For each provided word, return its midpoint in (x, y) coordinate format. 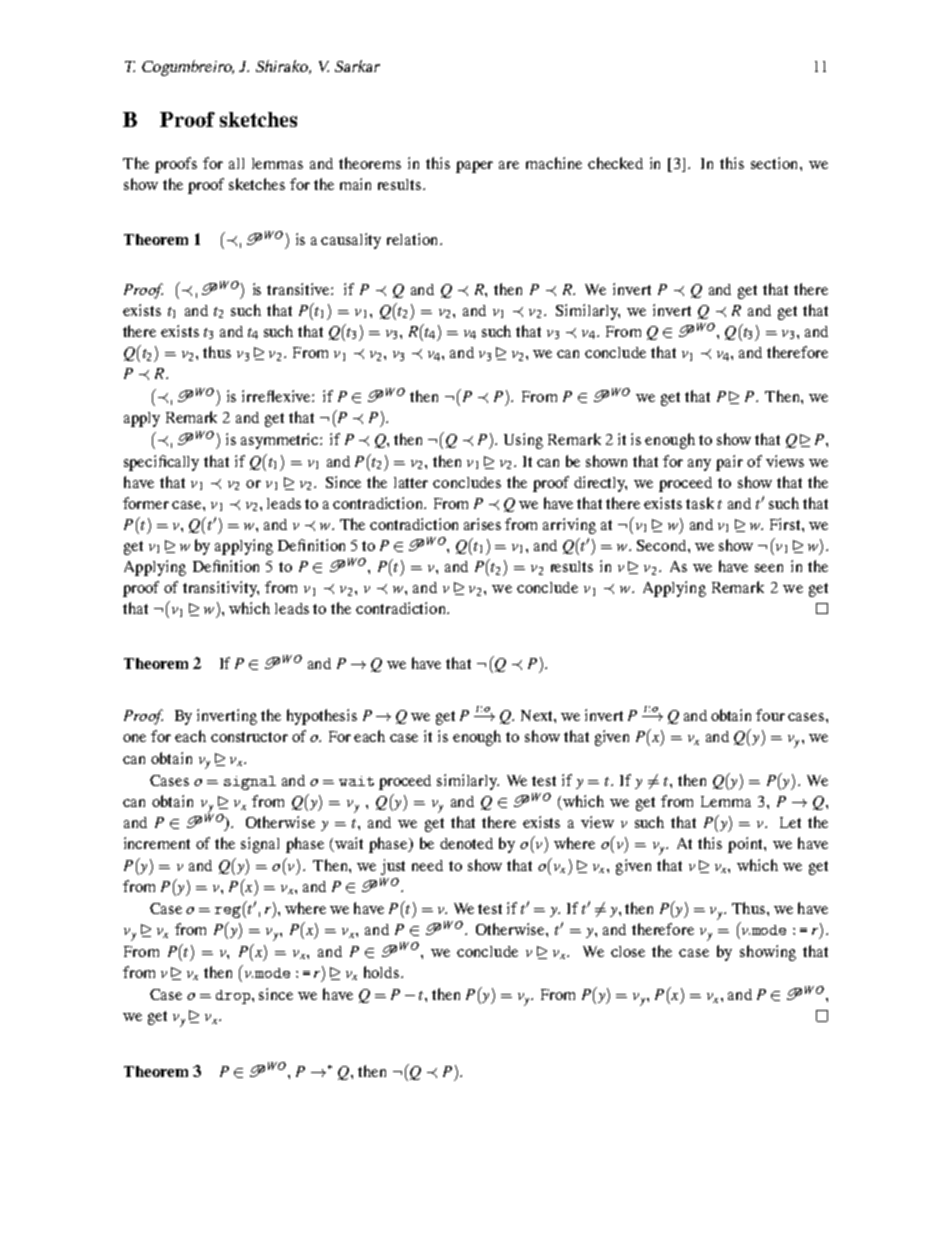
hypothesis (322, 717)
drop (234, 997)
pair (729, 463)
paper (474, 167)
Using (523, 441)
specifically (161, 463)
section (776, 163)
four (770, 715)
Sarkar (357, 66)
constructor (249, 737)
